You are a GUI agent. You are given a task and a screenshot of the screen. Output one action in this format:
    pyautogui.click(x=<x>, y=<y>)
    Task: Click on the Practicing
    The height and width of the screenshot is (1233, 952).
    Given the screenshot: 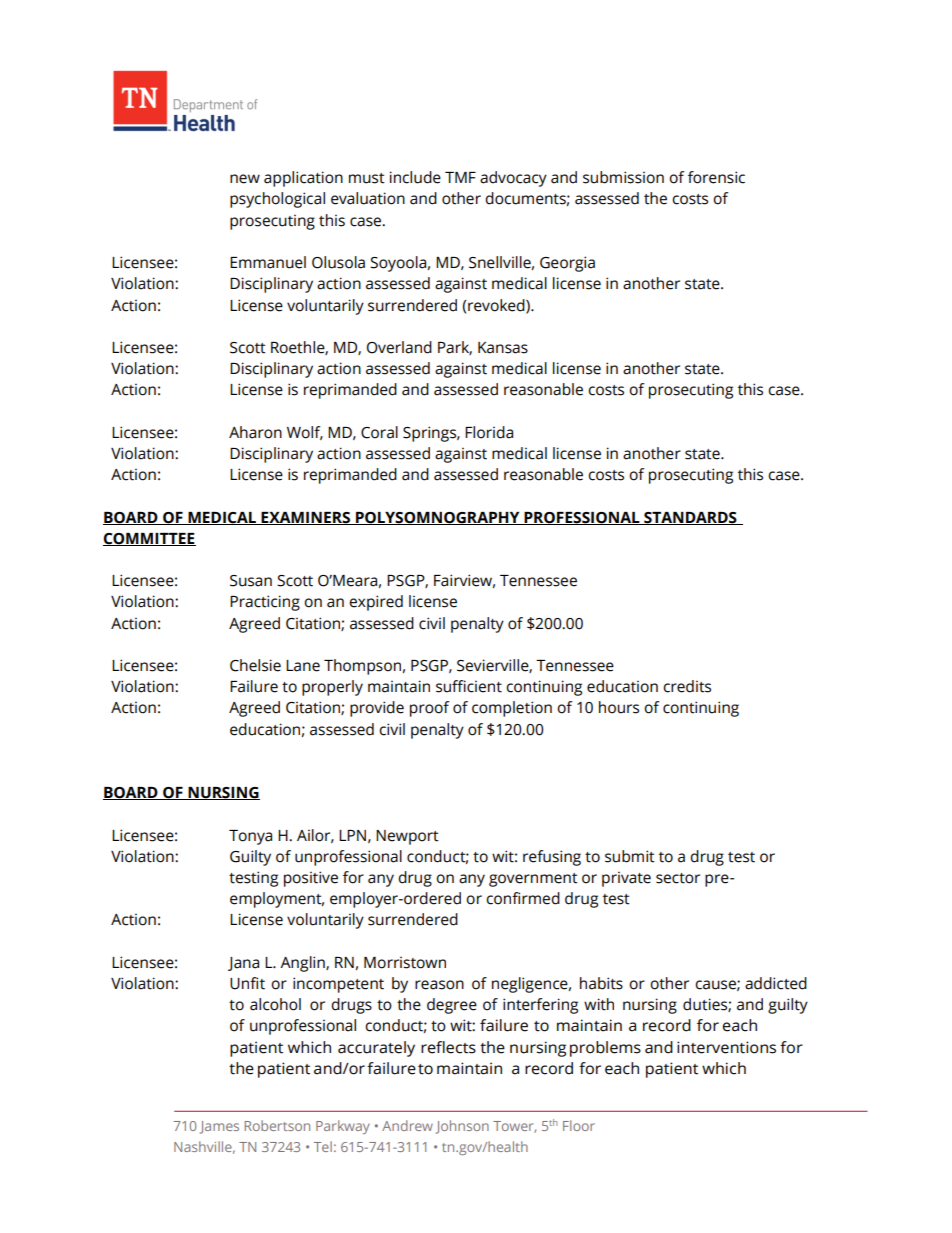 What is the action you would take?
    pyautogui.click(x=265, y=603)
